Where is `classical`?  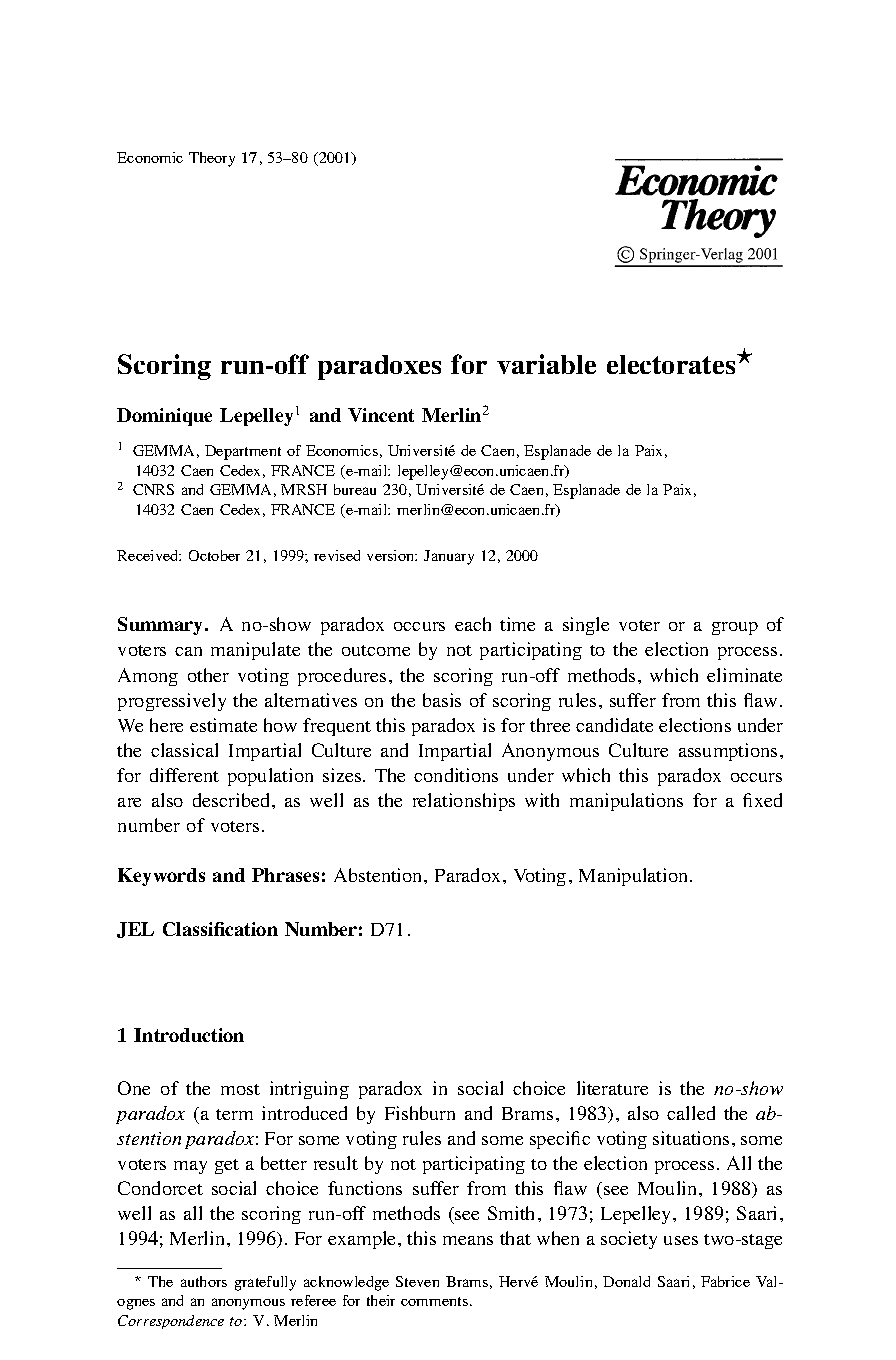 classical is located at coordinates (184, 750).
